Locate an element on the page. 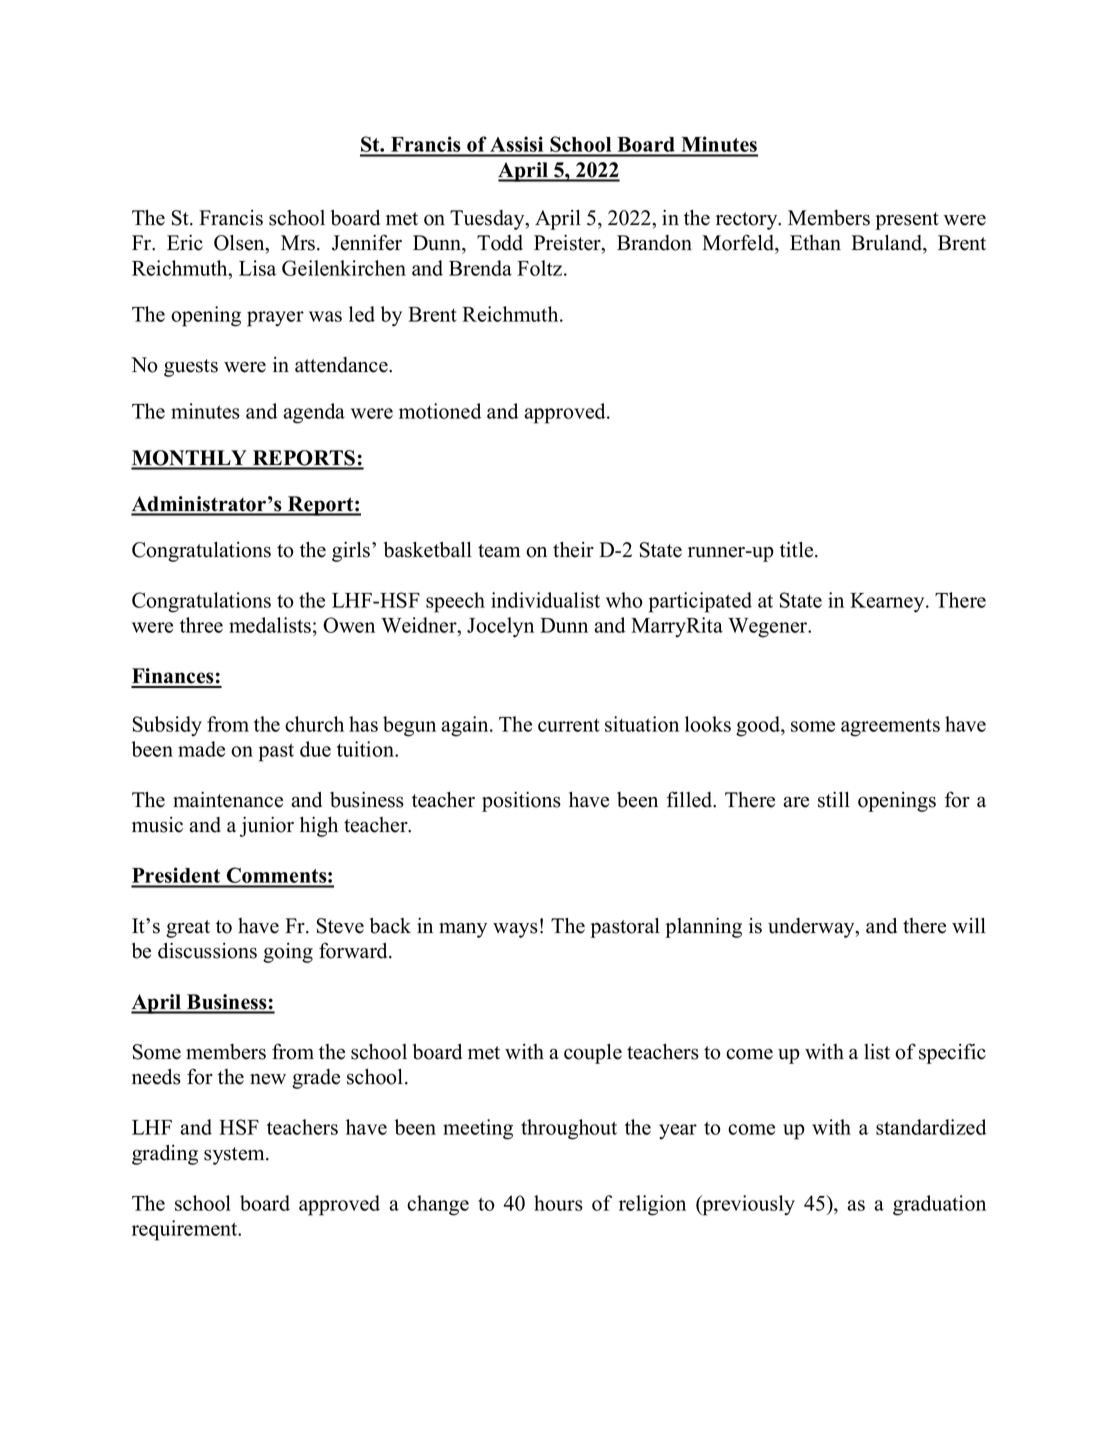 This image has width=1118, height=1447. three is located at coordinates (201, 625).
